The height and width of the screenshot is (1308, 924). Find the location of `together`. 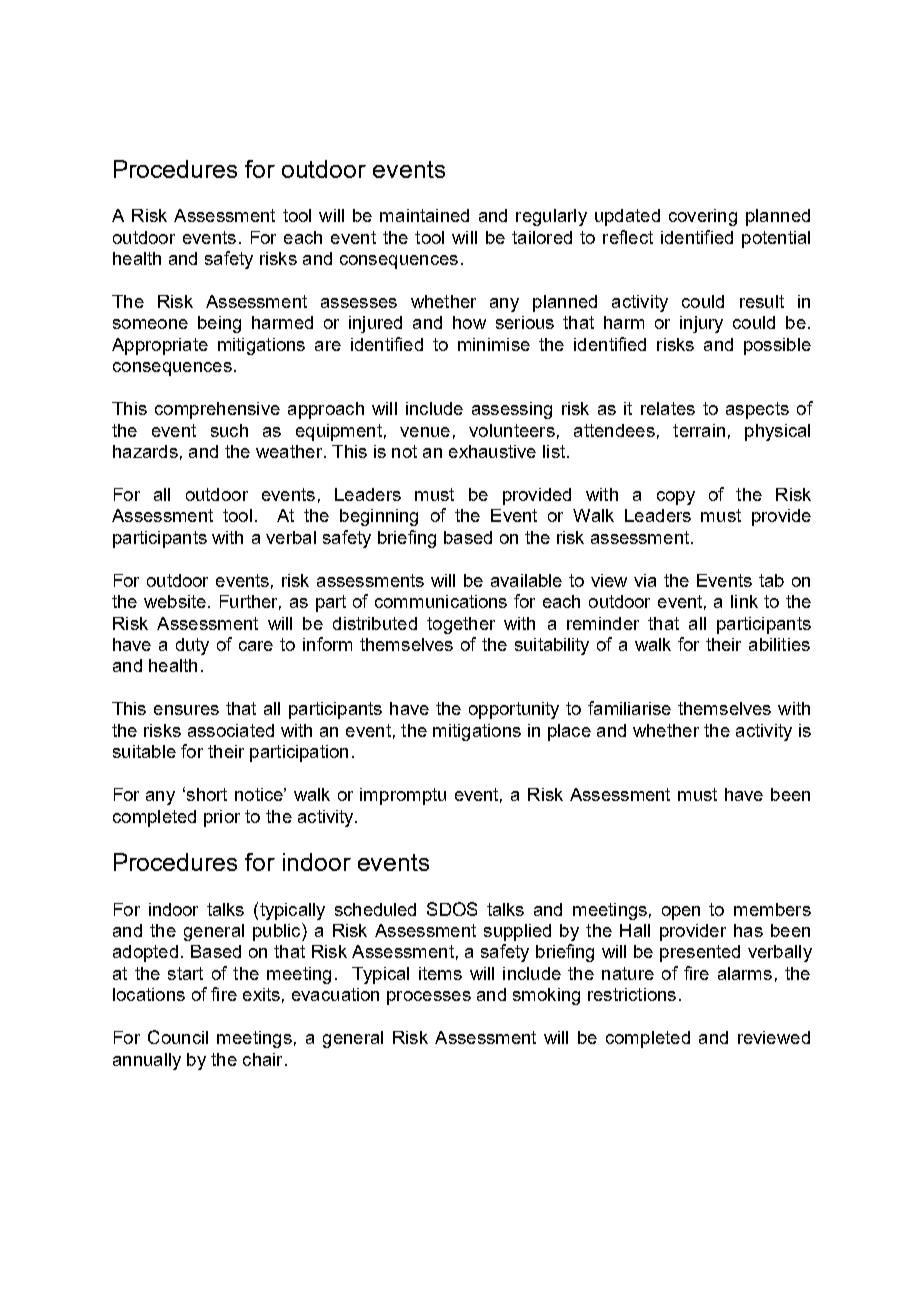

together is located at coordinates (461, 625).
